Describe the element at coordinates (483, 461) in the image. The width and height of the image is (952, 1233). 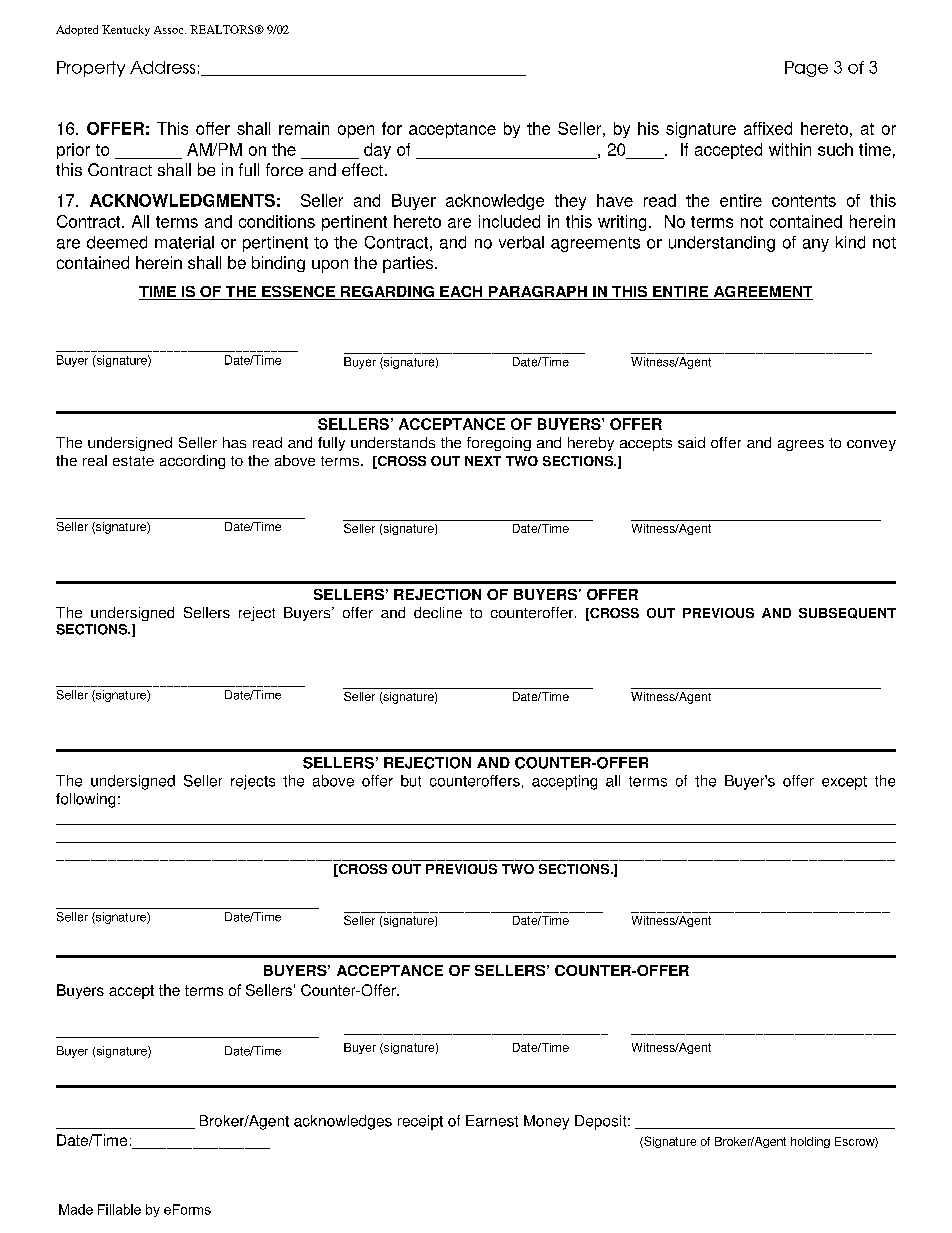
I see `NEXT` at that location.
